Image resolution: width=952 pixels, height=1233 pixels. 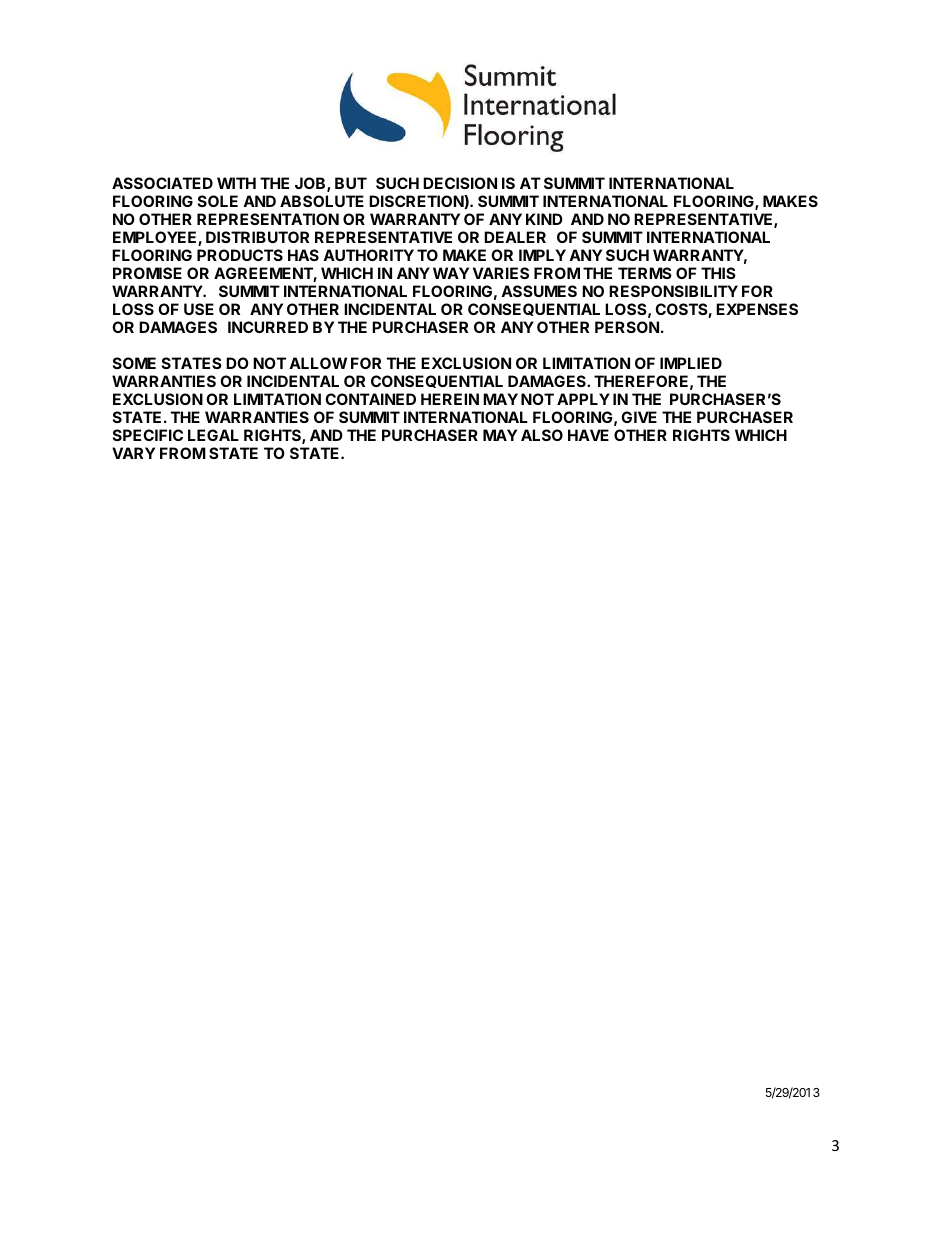 What do you see at coordinates (544, 219) in the screenshot?
I see `KIND` at bounding box center [544, 219].
